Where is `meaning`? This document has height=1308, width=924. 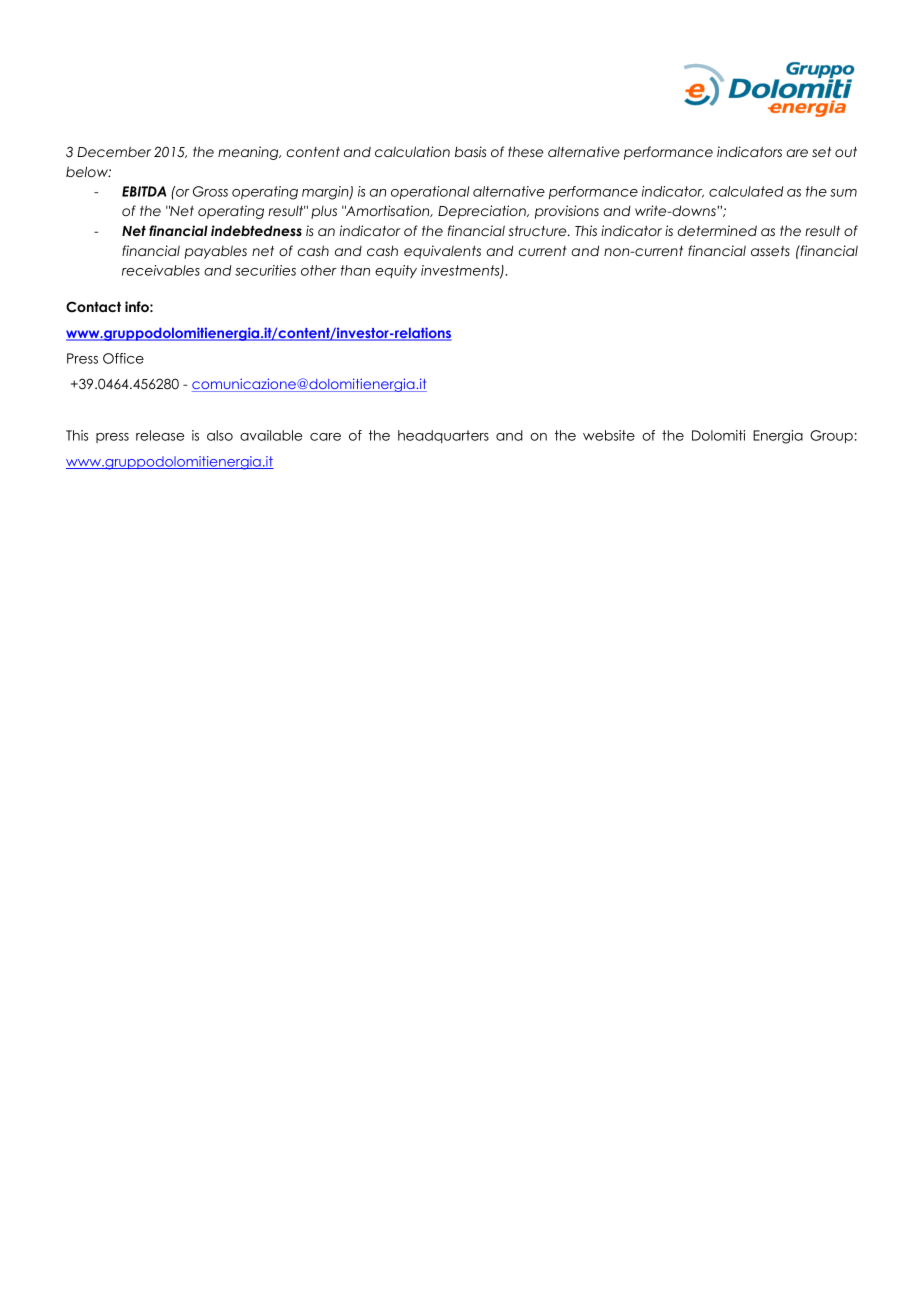
meaning is located at coordinates (249, 153).
